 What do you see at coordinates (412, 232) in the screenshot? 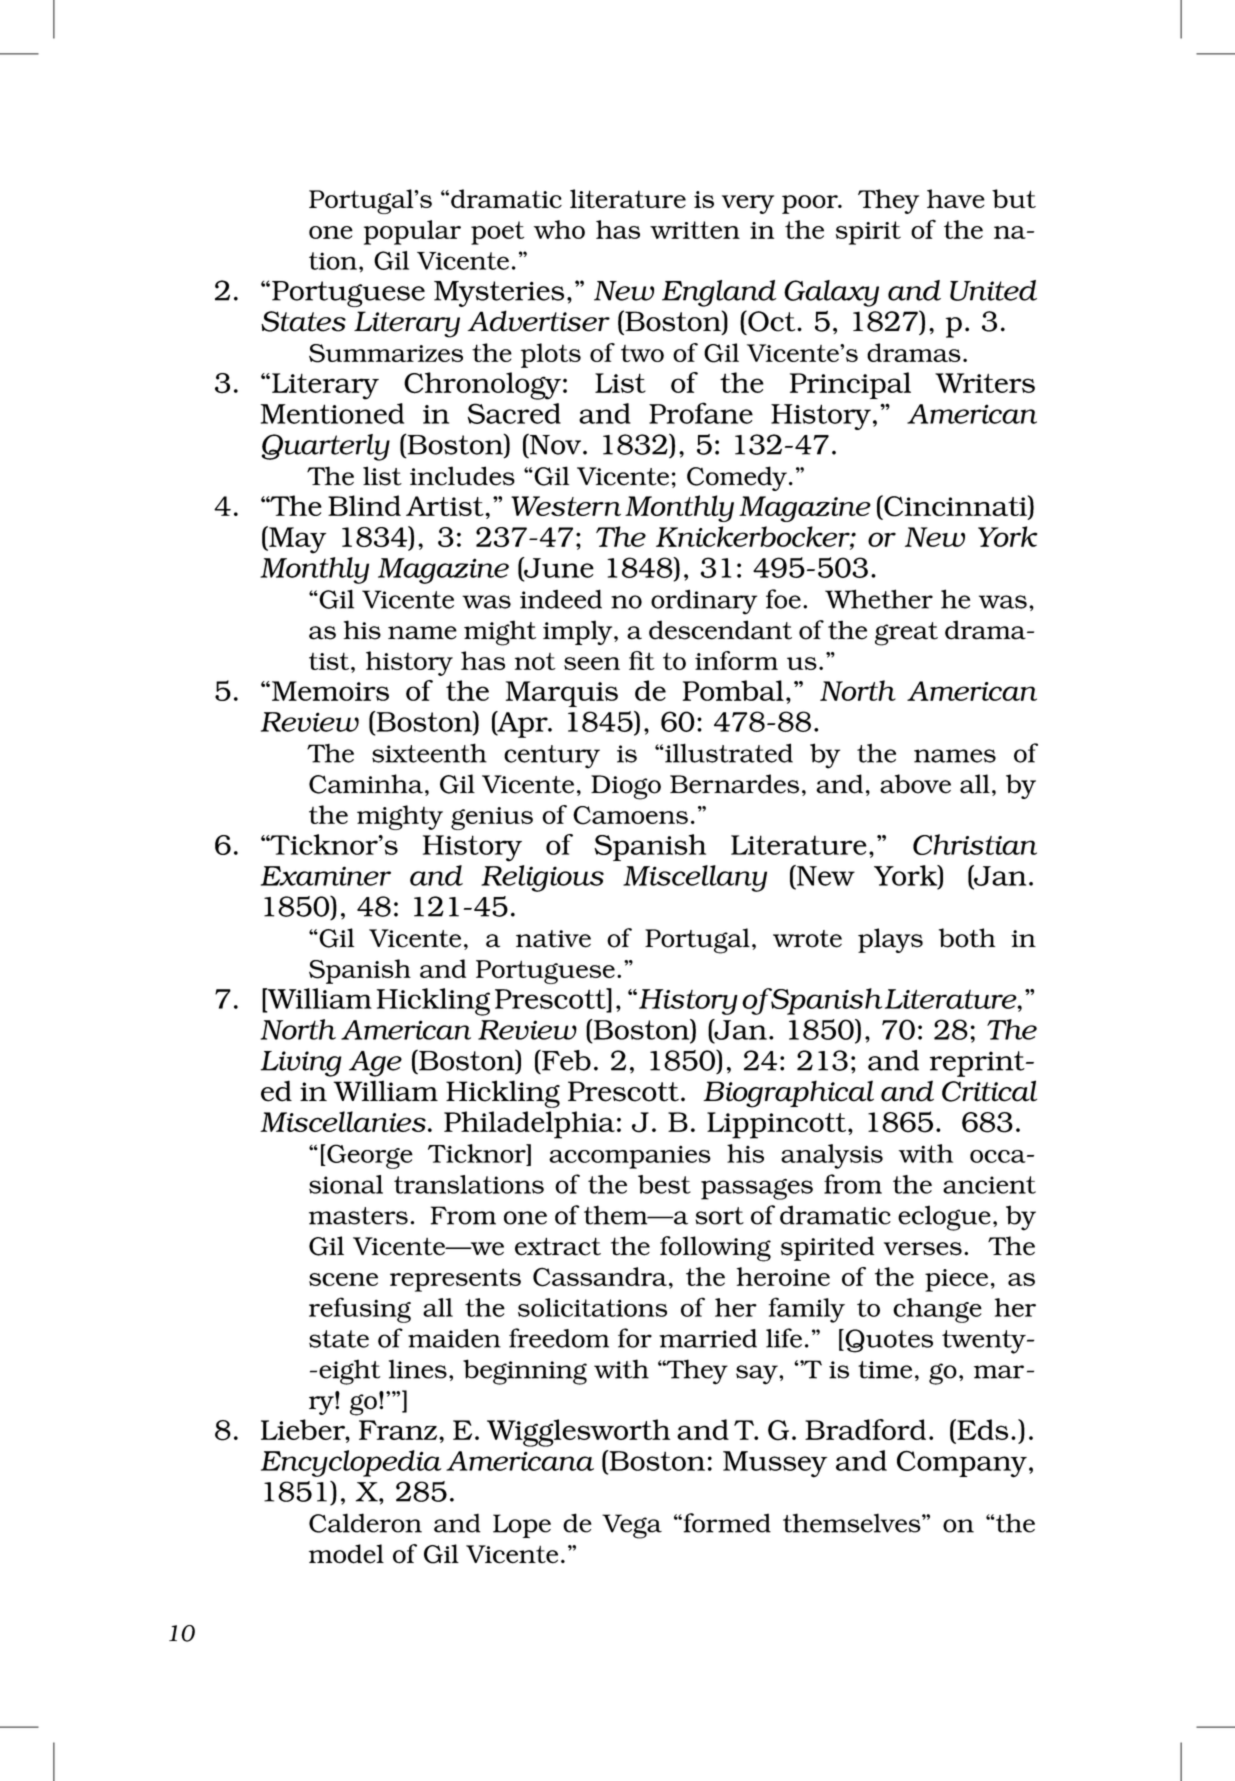
I see `popular` at bounding box center [412, 232].
